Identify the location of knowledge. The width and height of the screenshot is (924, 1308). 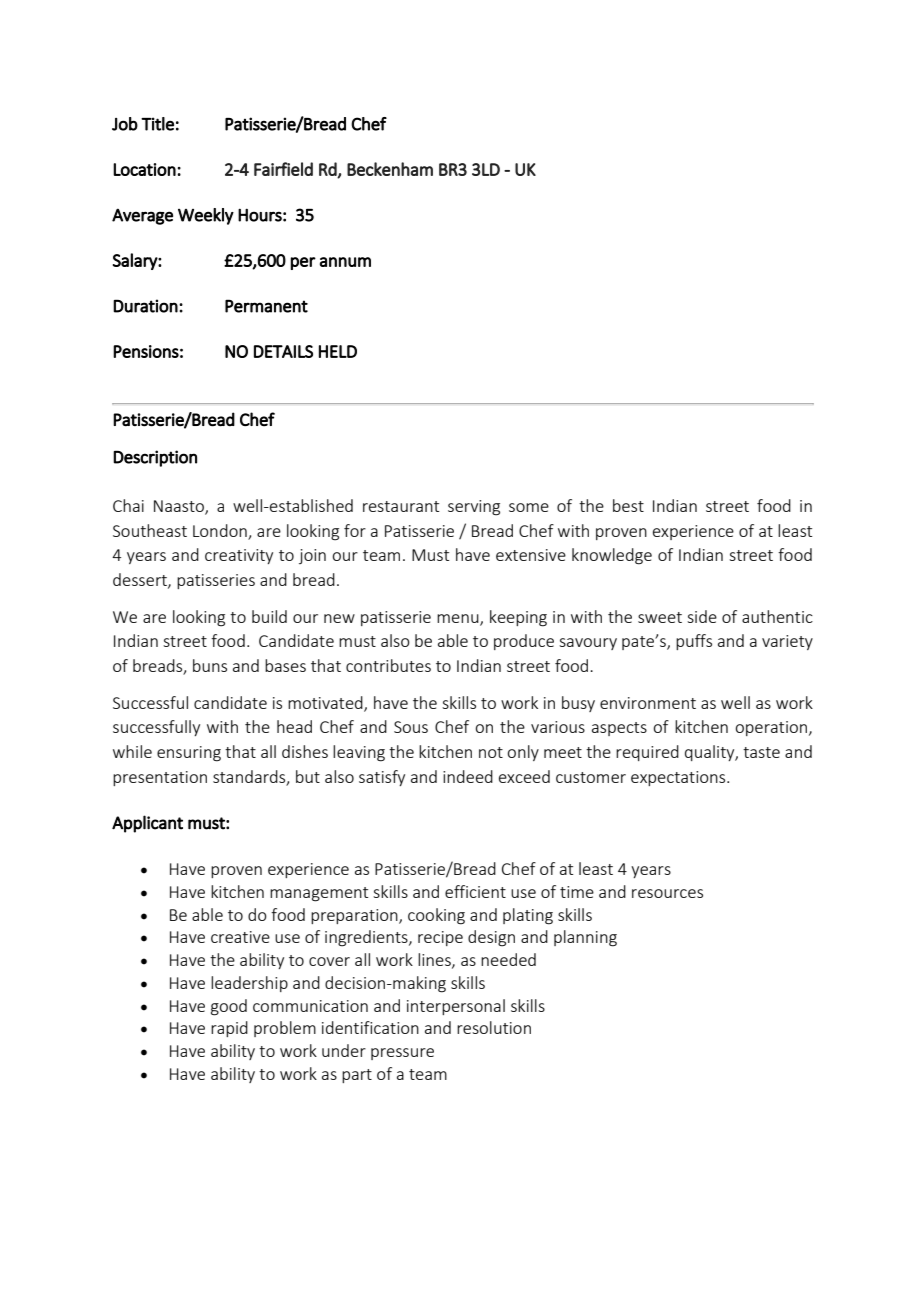
(612, 556).
